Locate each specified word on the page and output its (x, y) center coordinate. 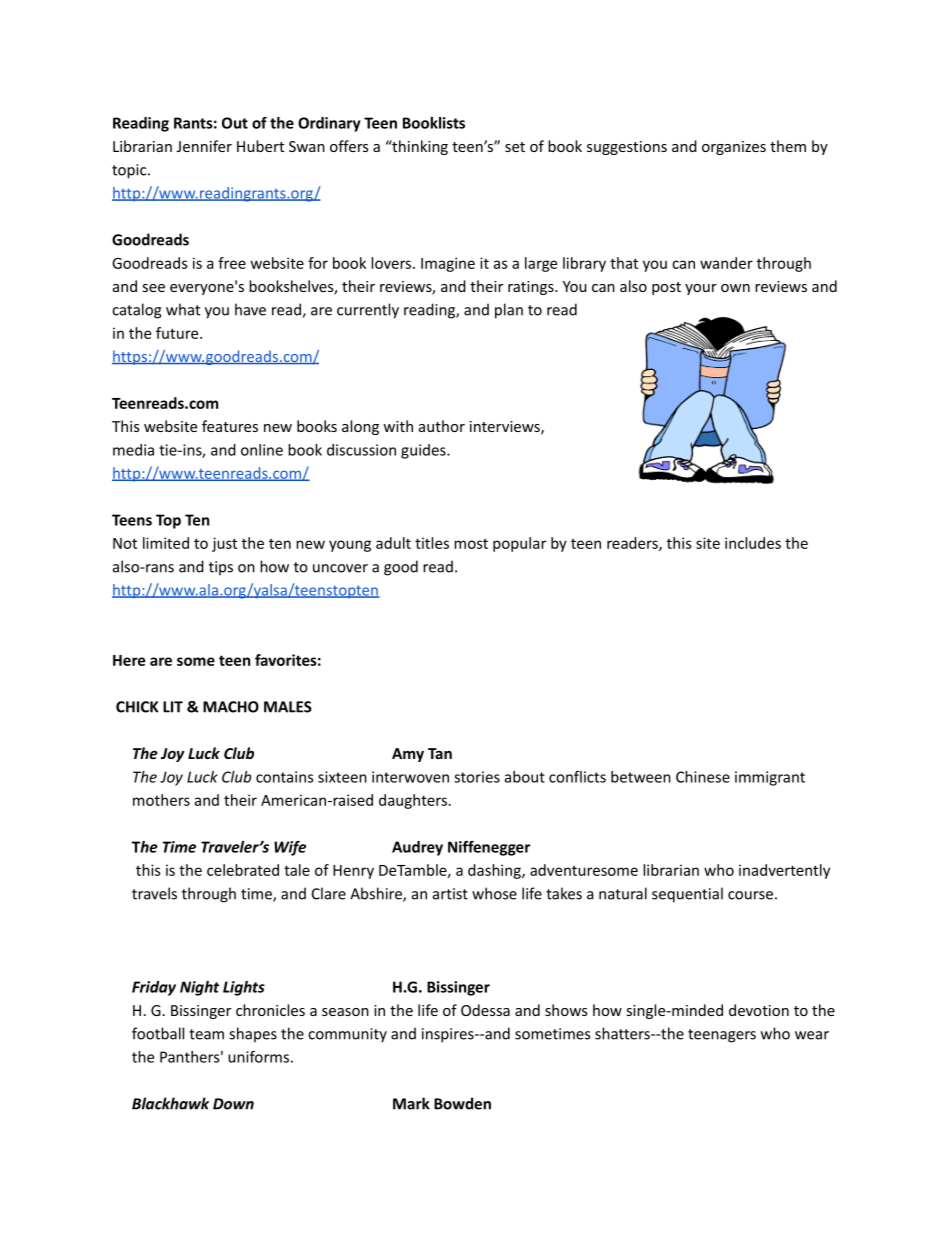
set (515, 147)
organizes (734, 148)
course (750, 895)
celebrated (243, 870)
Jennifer (204, 146)
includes (753, 543)
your (701, 289)
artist (450, 894)
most (471, 544)
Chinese (703, 777)
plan (509, 311)
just (224, 544)
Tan (440, 753)
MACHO (231, 707)
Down (233, 1104)
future (178, 333)
